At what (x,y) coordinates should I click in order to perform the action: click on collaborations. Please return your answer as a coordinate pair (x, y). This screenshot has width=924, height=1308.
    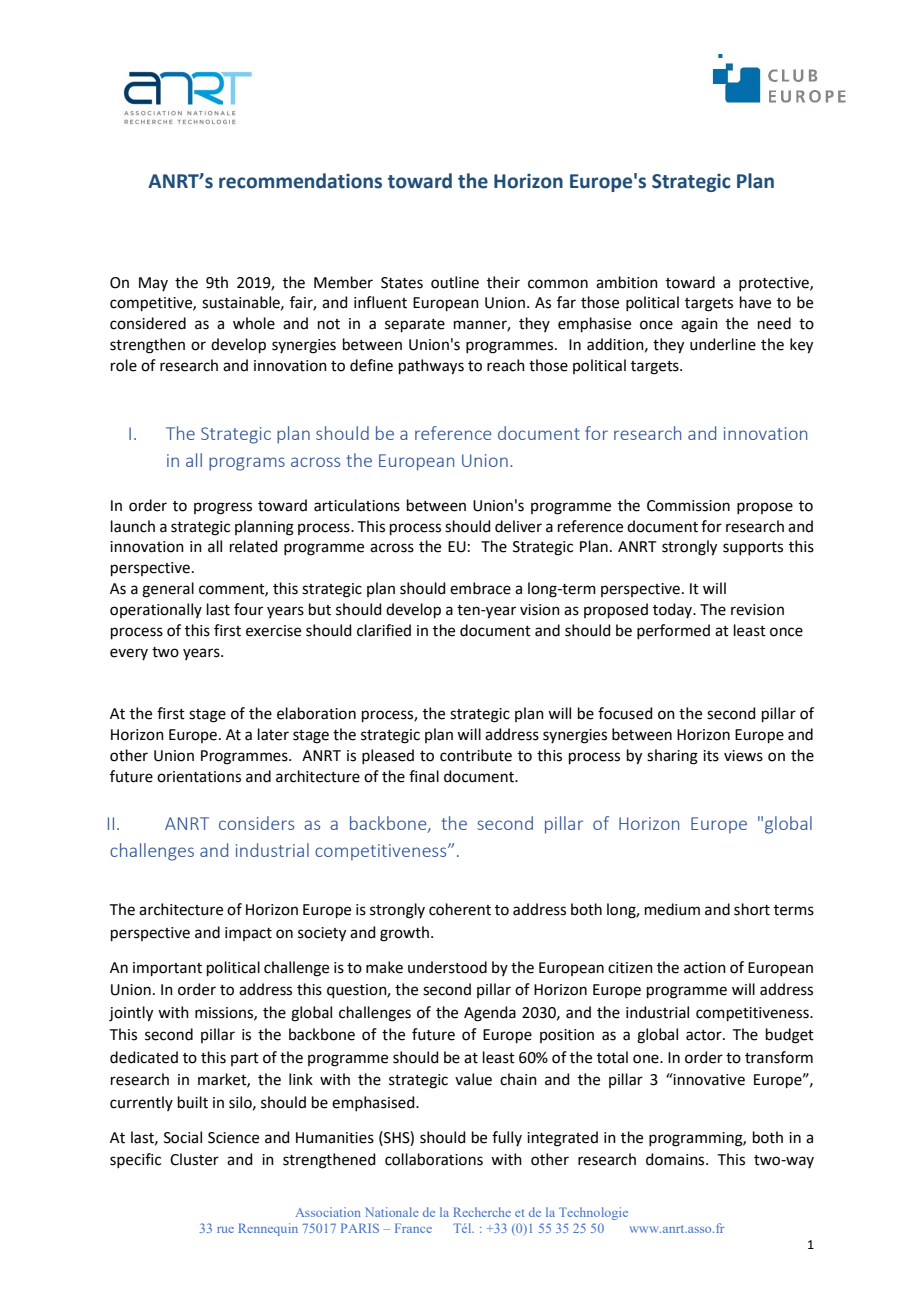
    Looking at the image, I should click on (434, 1159).
